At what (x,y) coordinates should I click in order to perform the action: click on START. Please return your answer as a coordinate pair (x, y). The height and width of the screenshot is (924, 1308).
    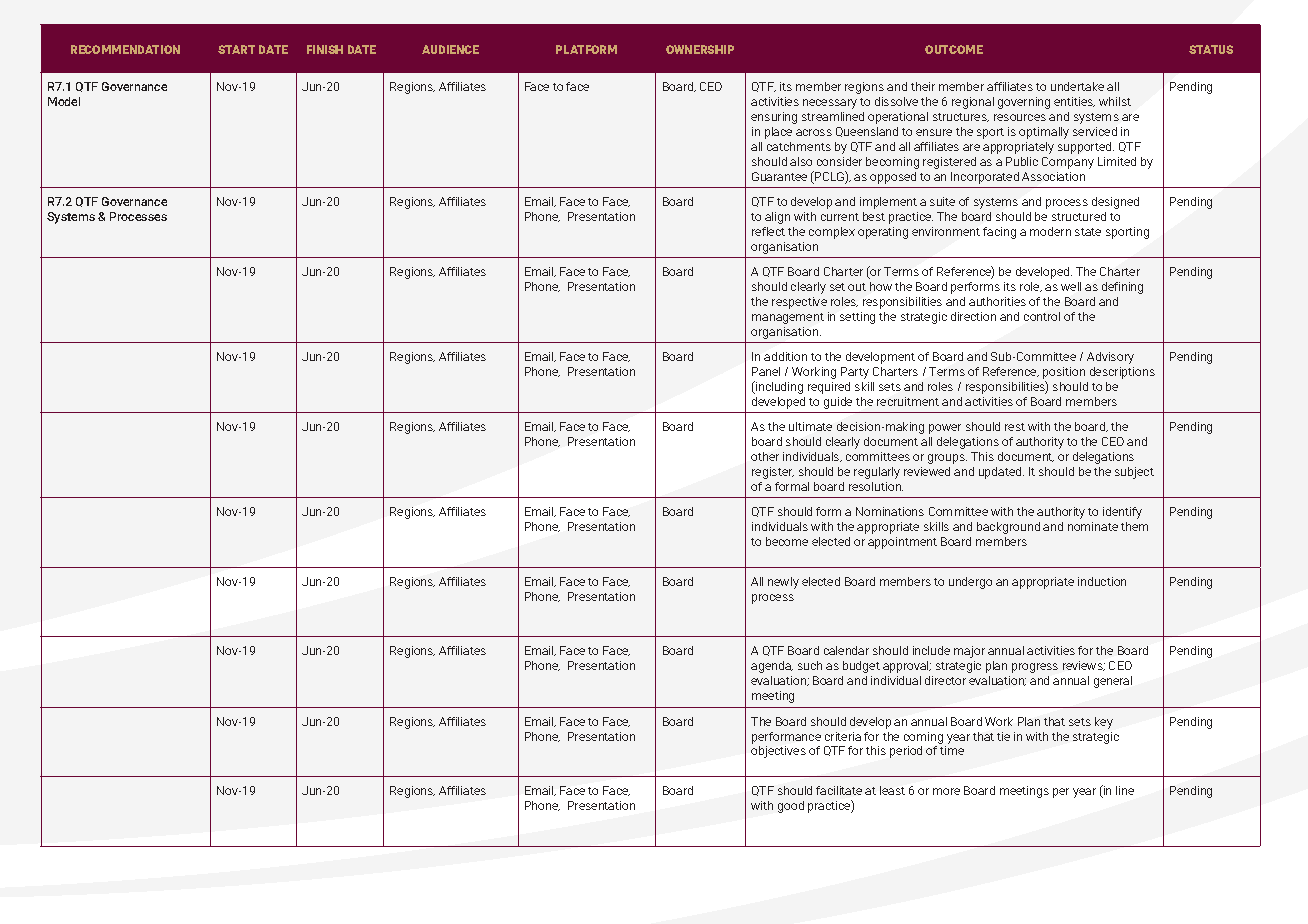
    Looking at the image, I should click on (236, 49).
